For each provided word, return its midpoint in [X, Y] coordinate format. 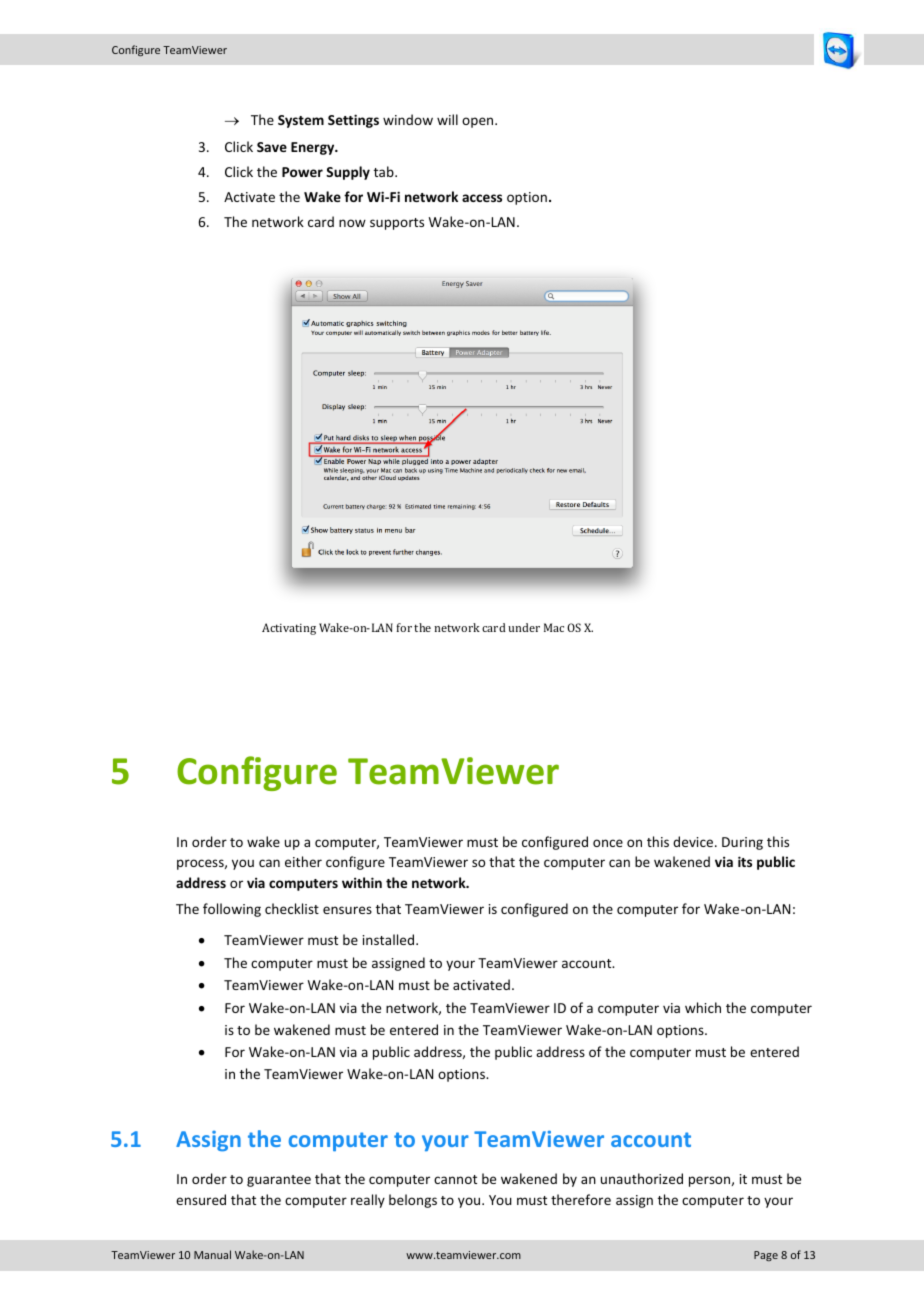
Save [272, 147]
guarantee [279, 1181]
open [479, 122]
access [482, 198]
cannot [455, 1179]
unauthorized [642, 1178]
